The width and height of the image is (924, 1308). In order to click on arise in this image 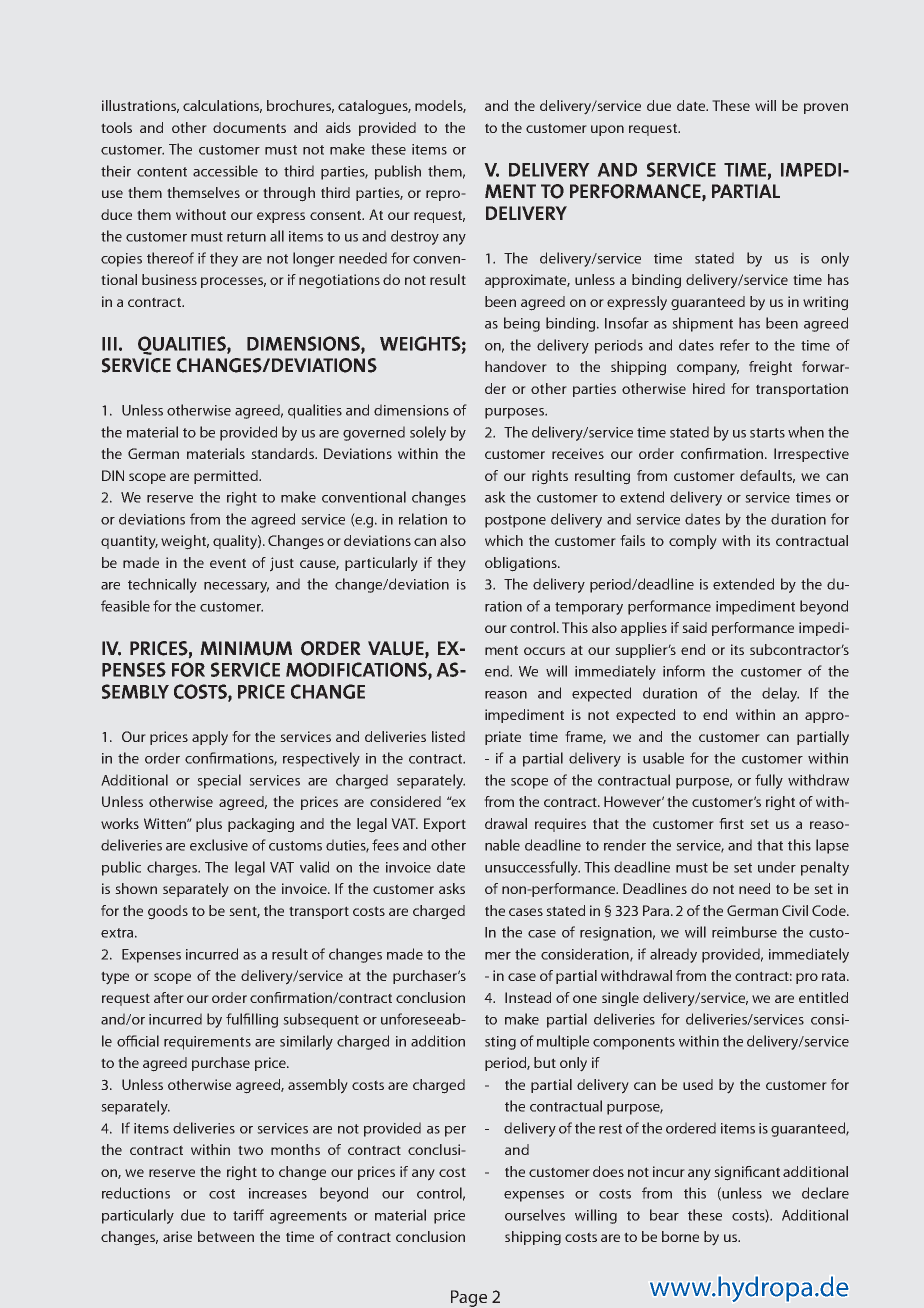, I will do `click(177, 1236)`.
